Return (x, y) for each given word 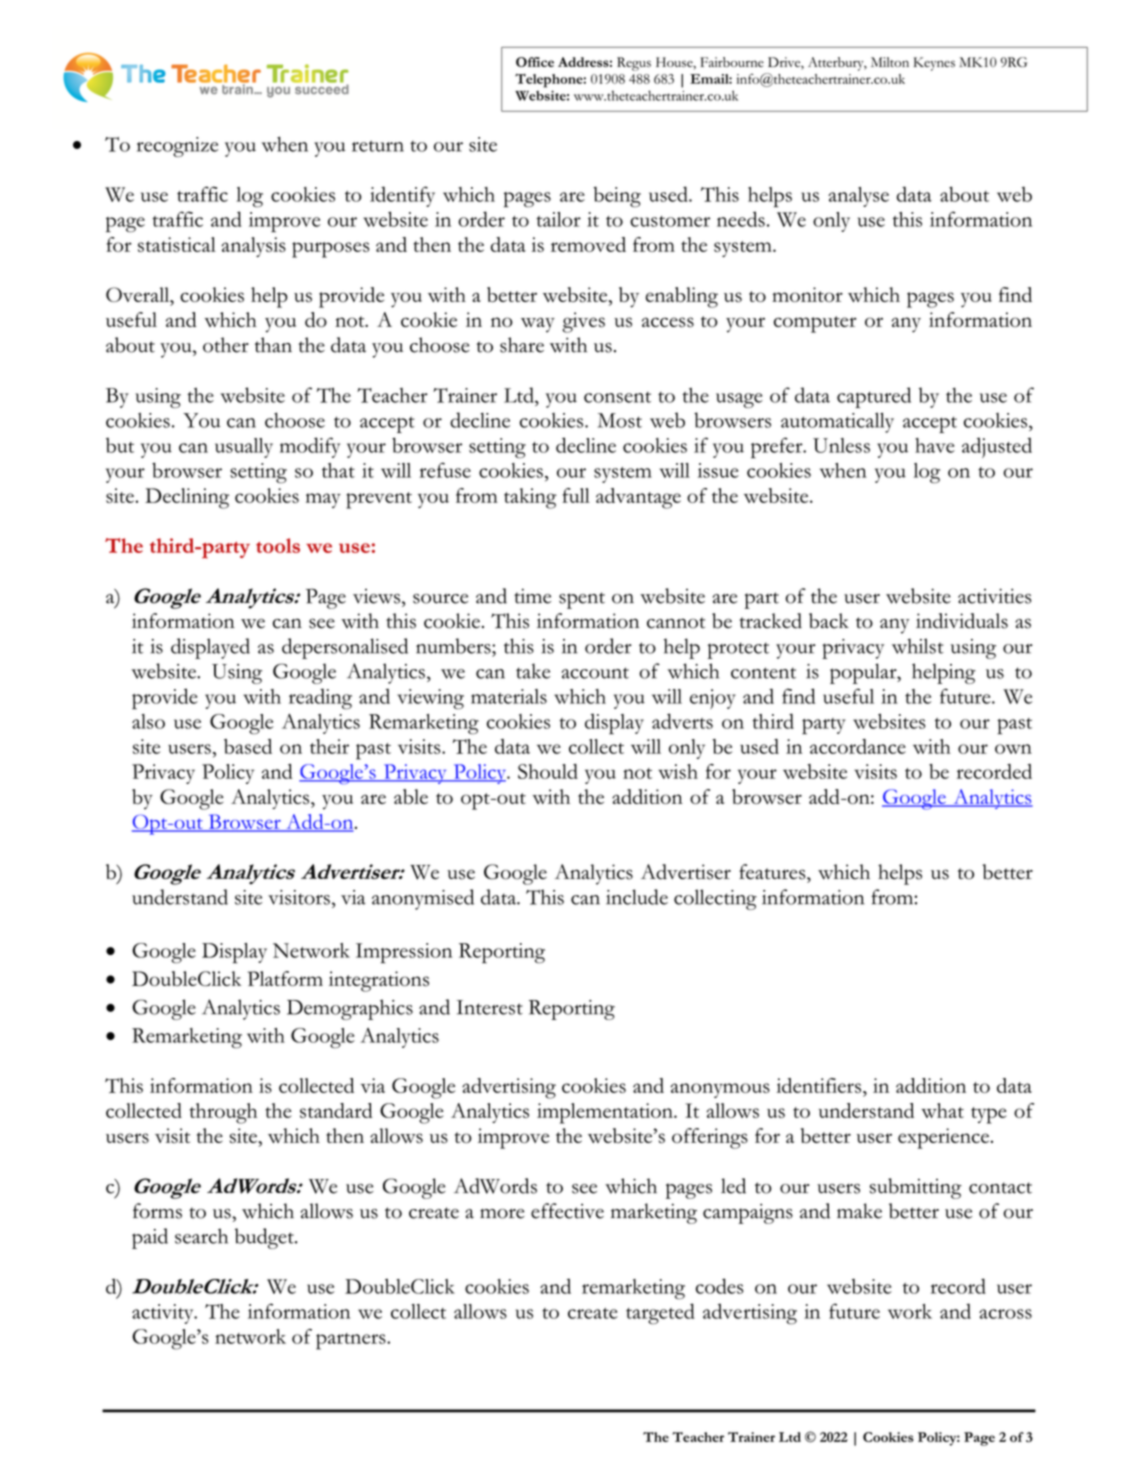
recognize (177, 147)
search (201, 1236)
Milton (890, 62)
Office (535, 62)
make (859, 1211)
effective (567, 1211)
